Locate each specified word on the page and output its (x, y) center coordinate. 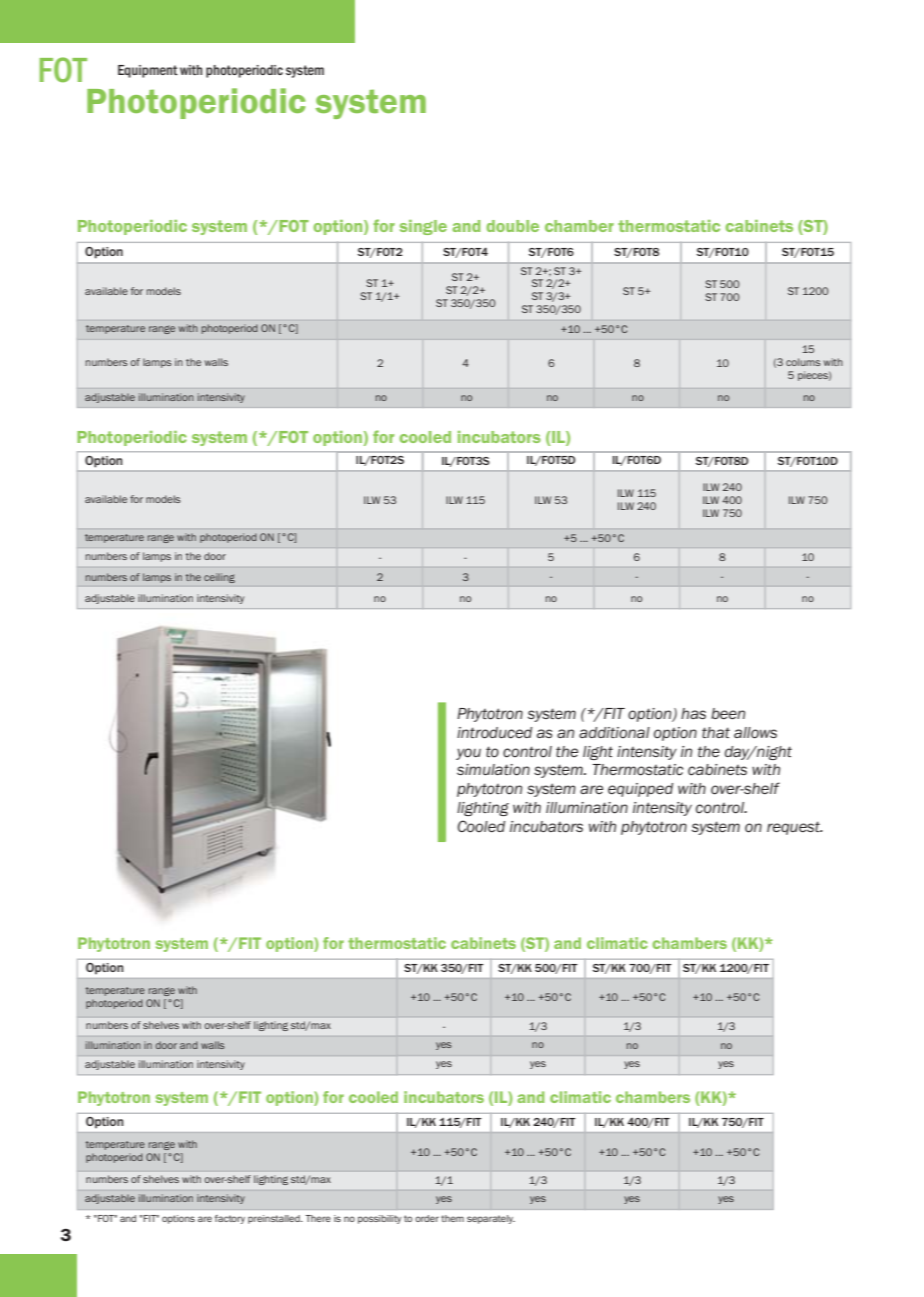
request (794, 828)
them (452, 1218)
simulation (493, 770)
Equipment (148, 71)
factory (230, 1219)
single (423, 227)
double (512, 226)
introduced (494, 733)
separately (491, 1219)
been (728, 713)
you (468, 754)
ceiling (219, 578)
